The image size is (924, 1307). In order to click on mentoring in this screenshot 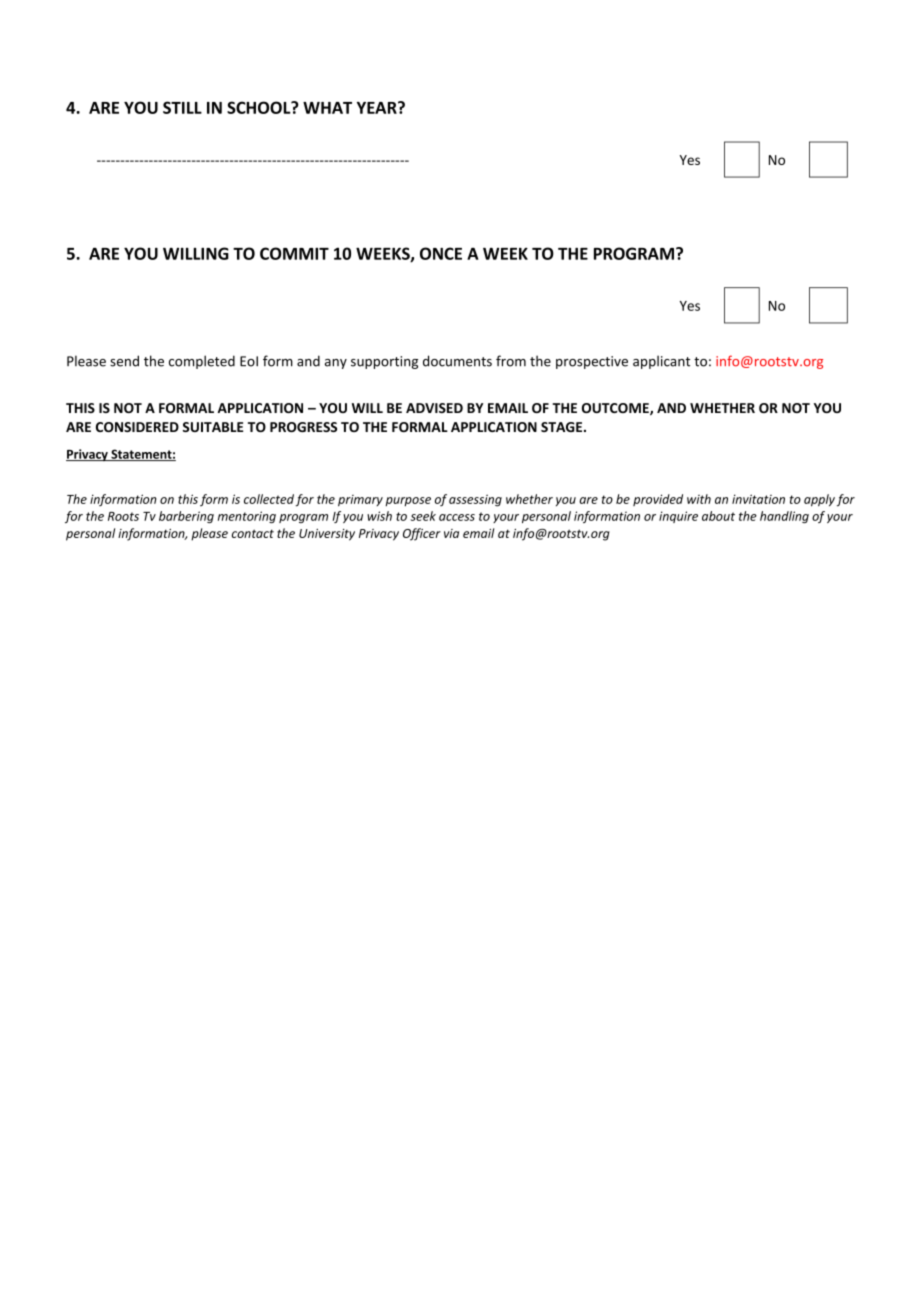, I will do `click(247, 517)`.
